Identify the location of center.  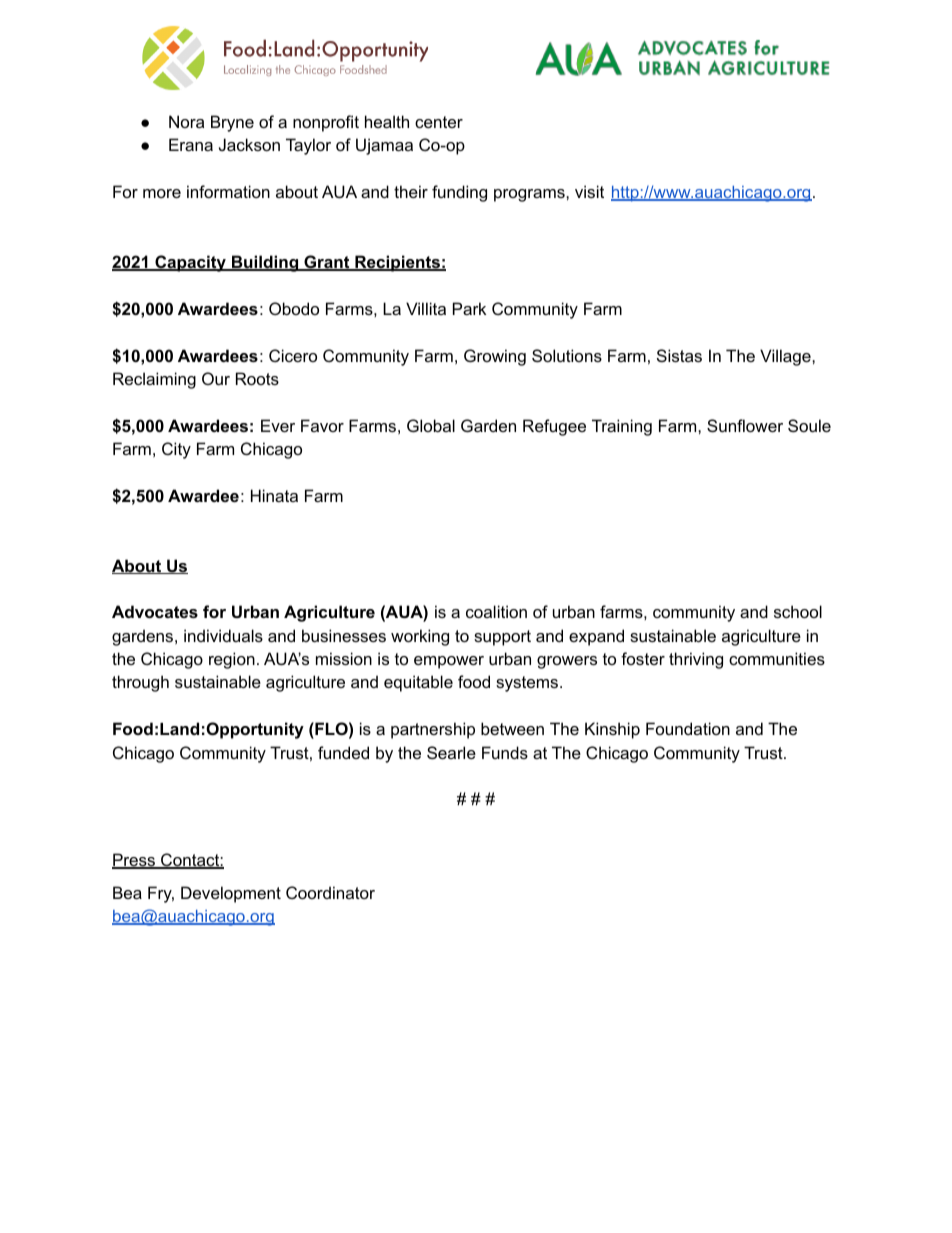
(439, 122).
